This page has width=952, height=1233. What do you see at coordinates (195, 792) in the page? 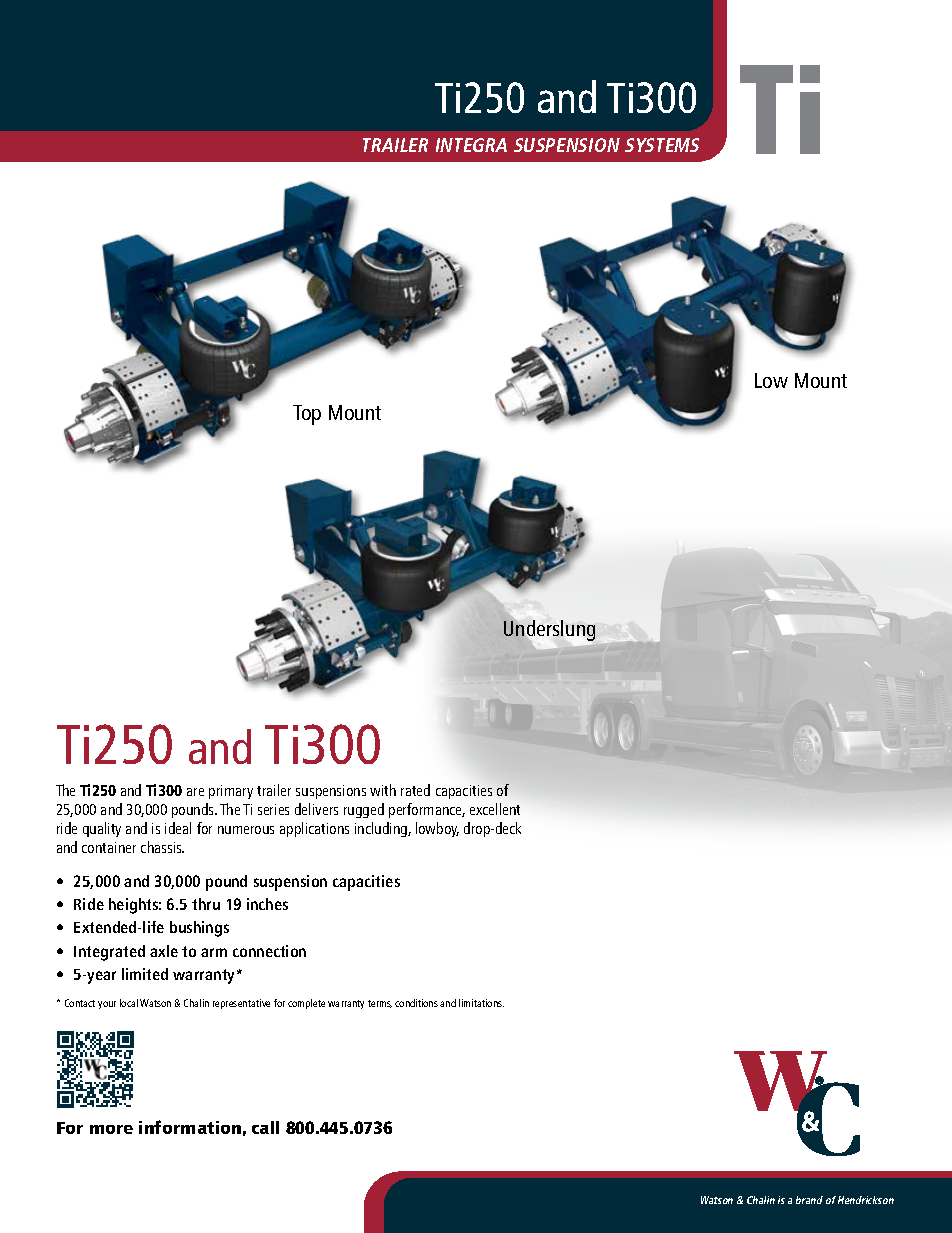
I see `are` at bounding box center [195, 792].
